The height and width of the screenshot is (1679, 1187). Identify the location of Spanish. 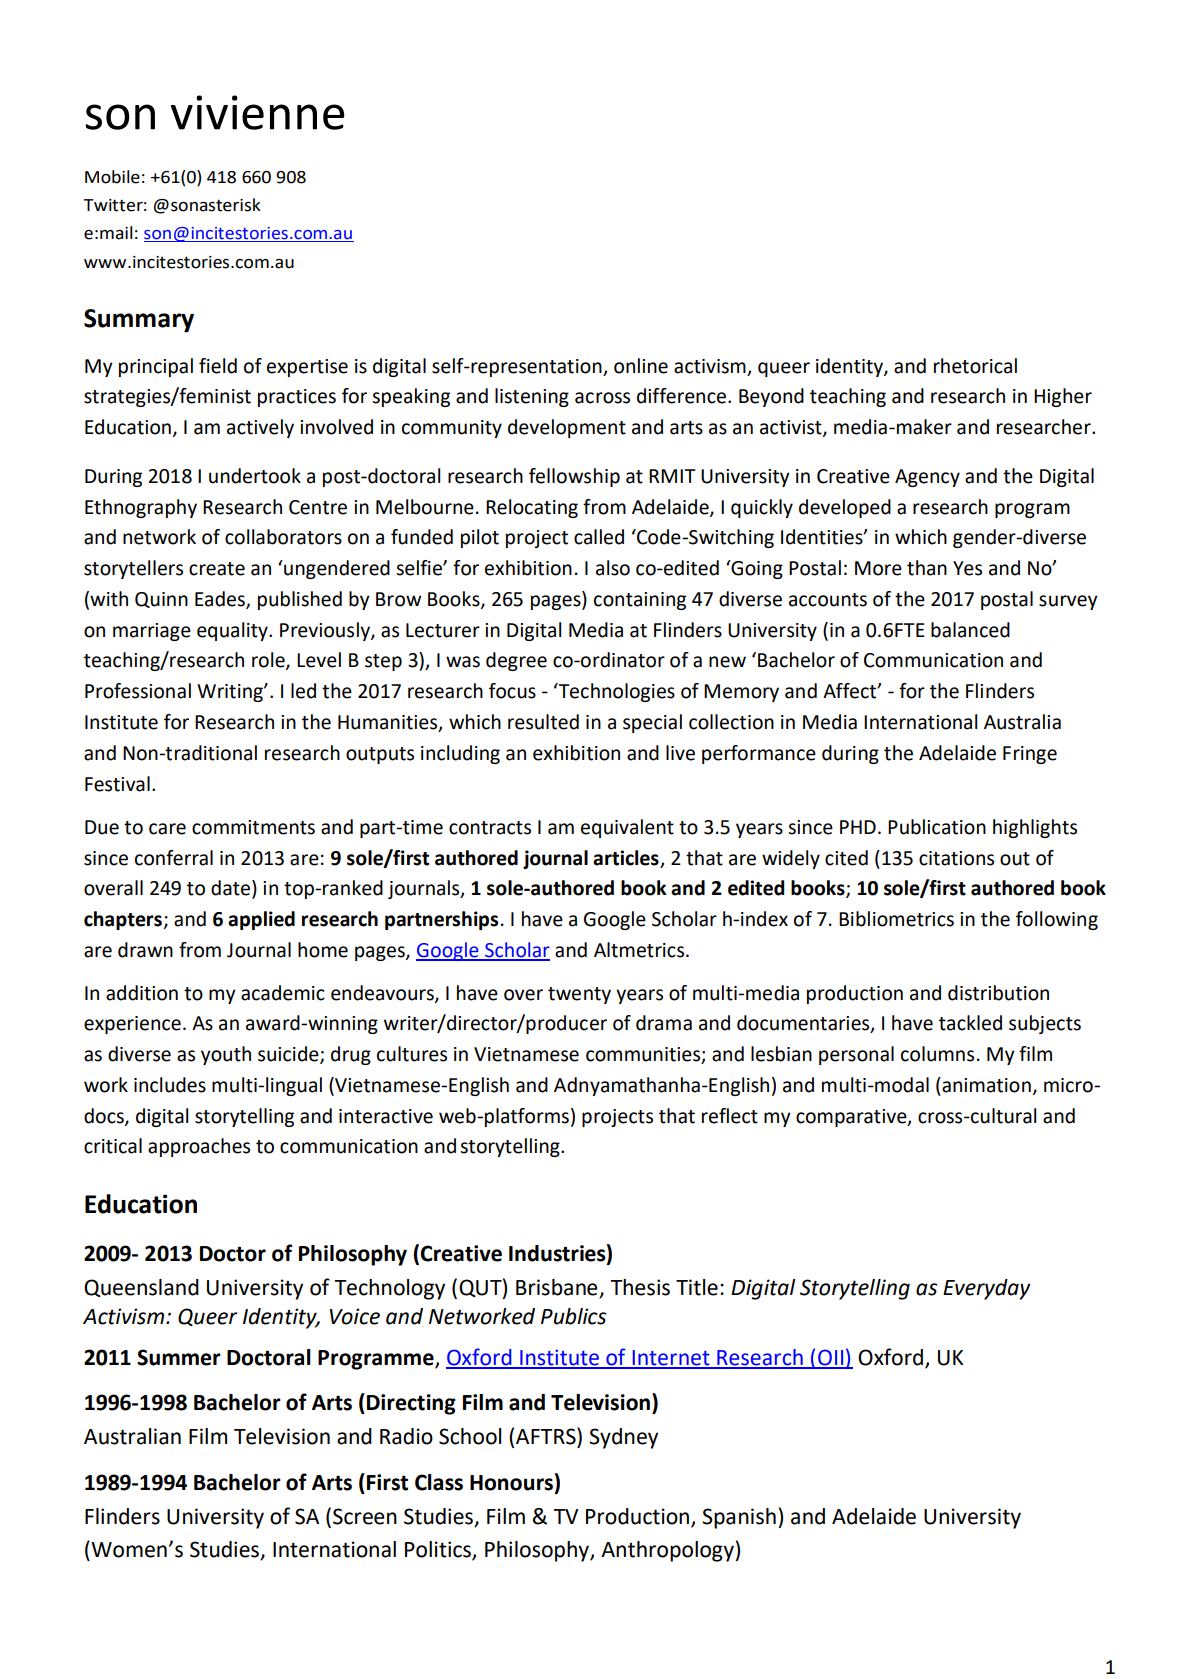
(739, 1518).
